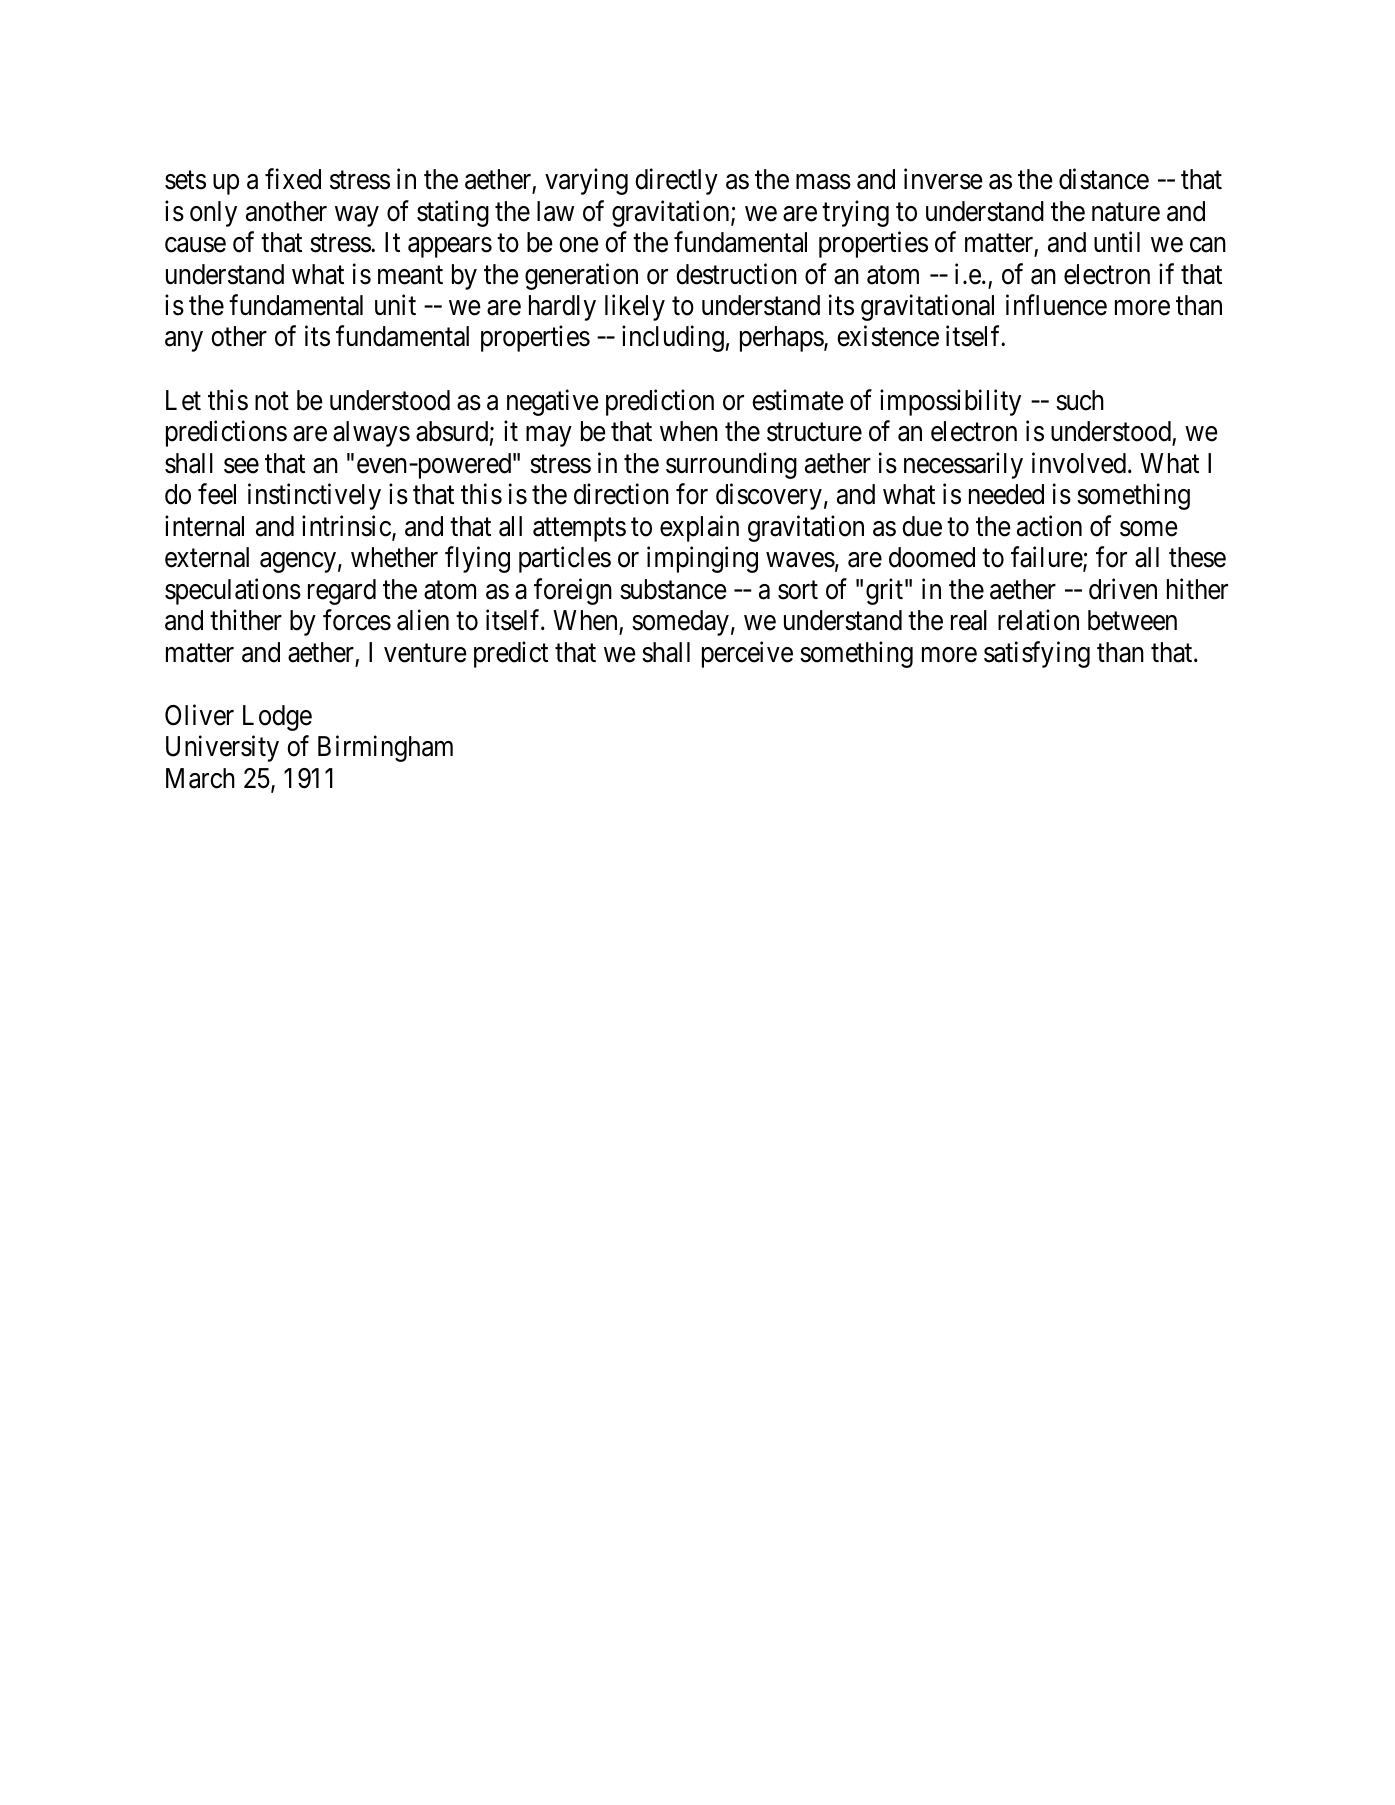 This screenshot has height=1805, width=1395. I want to click on distance, so click(1104, 179).
